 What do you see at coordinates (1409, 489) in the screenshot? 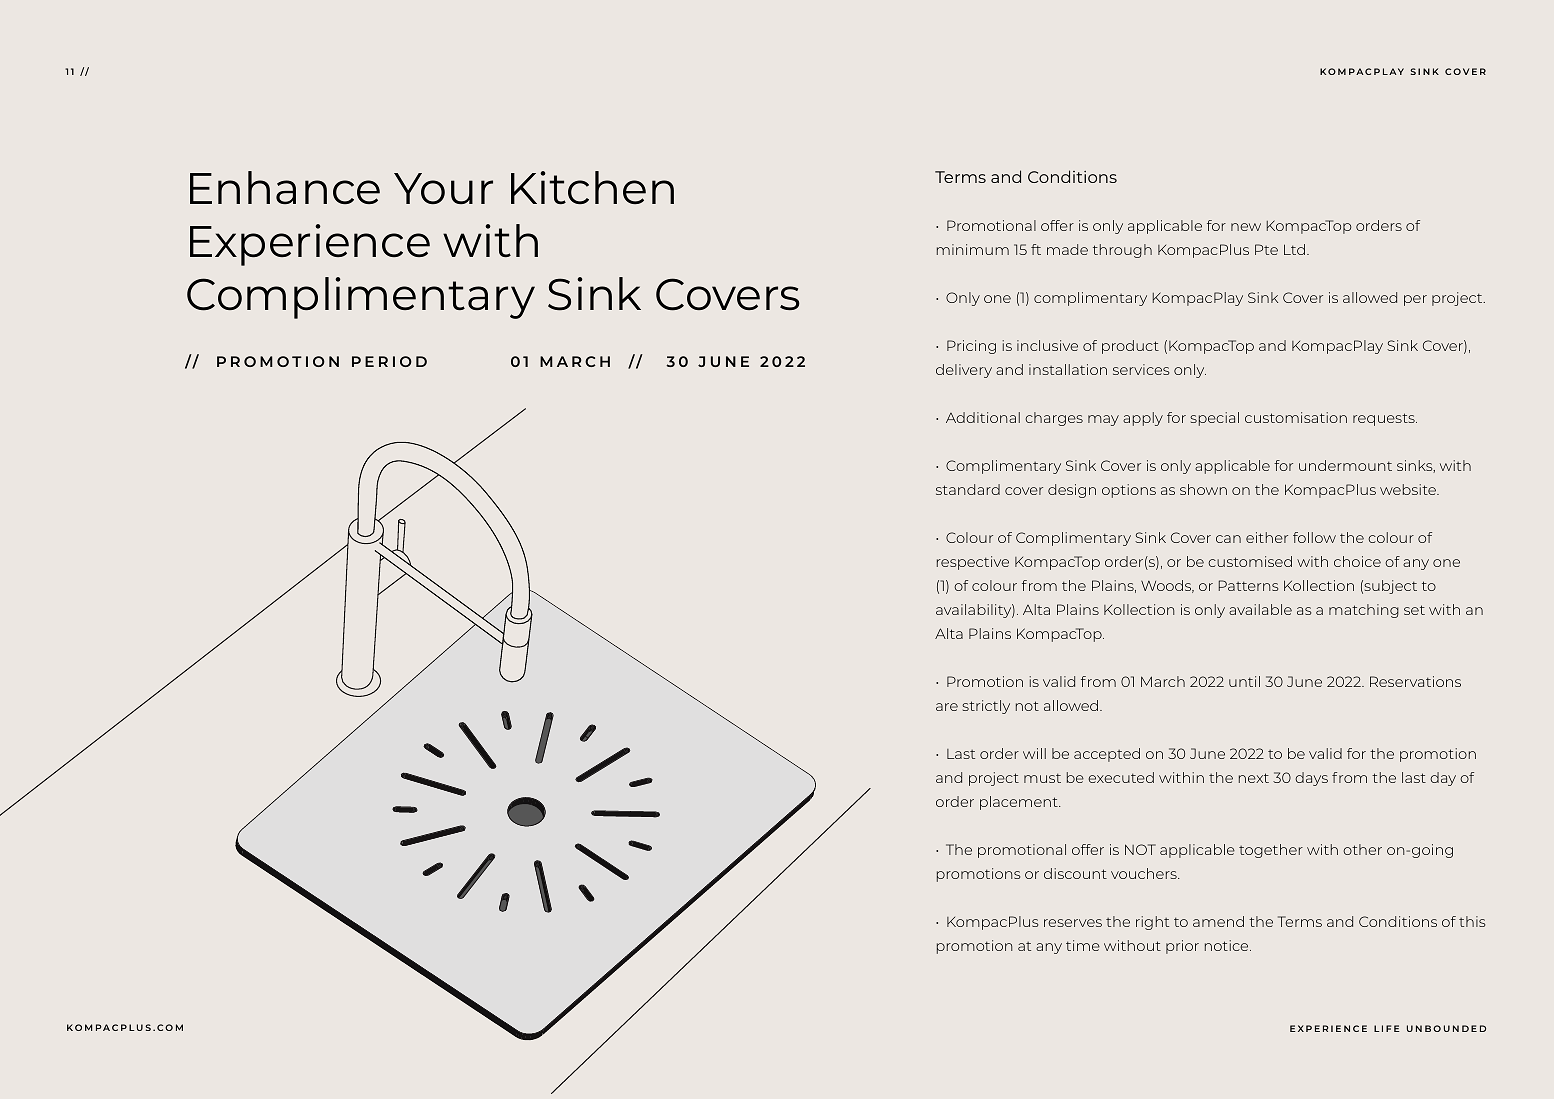
I see `website` at bounding box center [1409, 489].
